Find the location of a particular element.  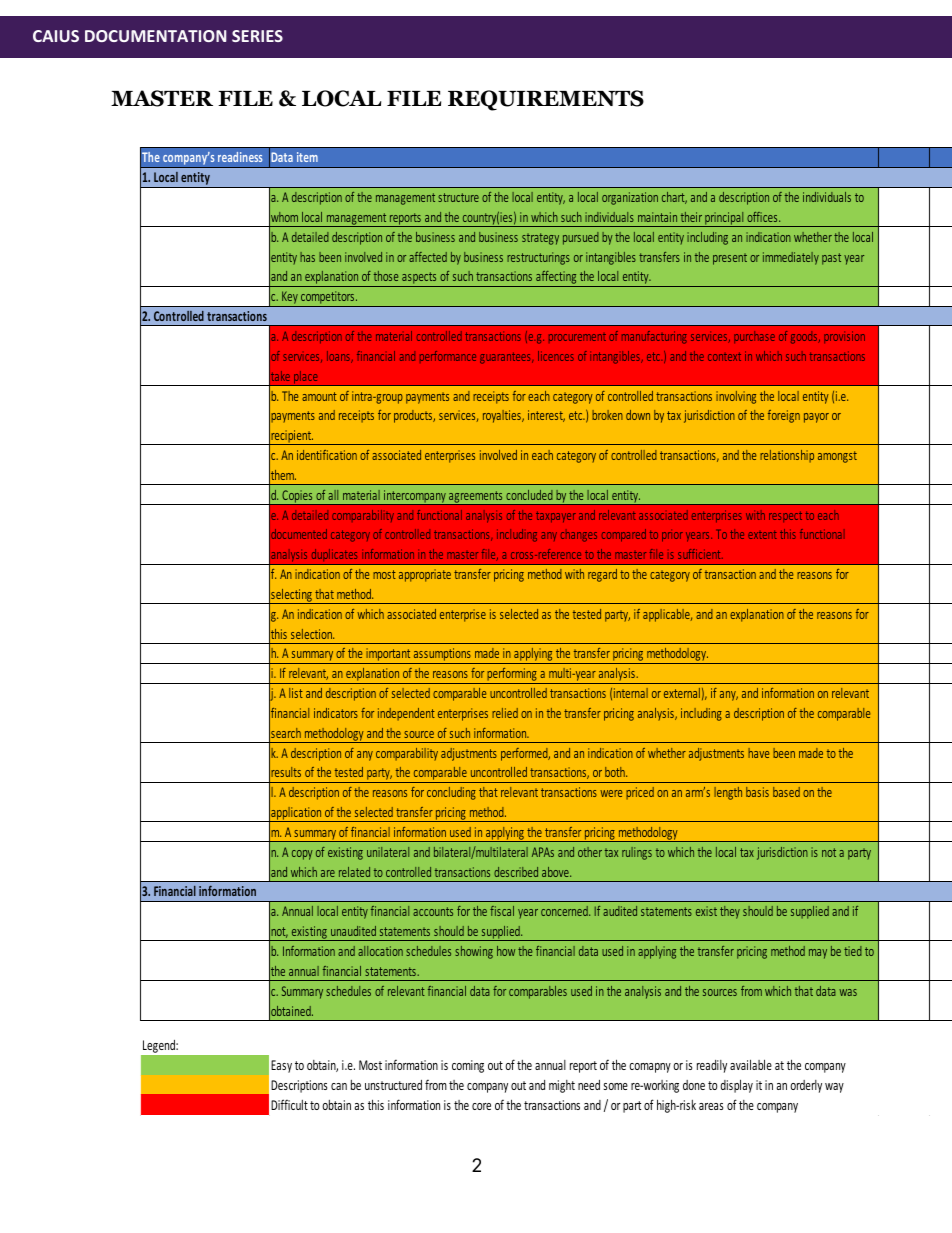

they is located at coordinates (730, 912).
